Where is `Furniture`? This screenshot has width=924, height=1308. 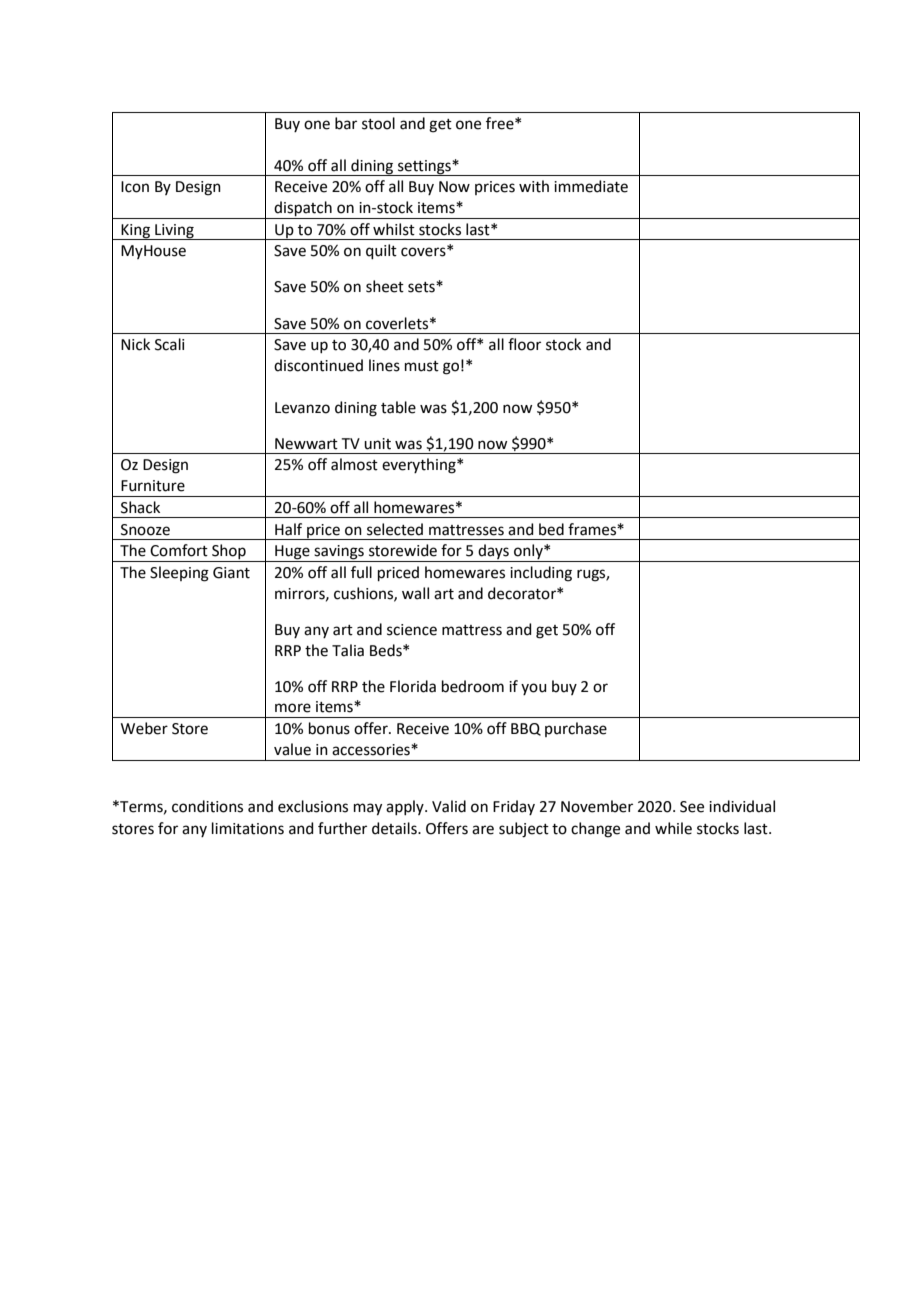 Furniture is located at coordinates (153, 486).
